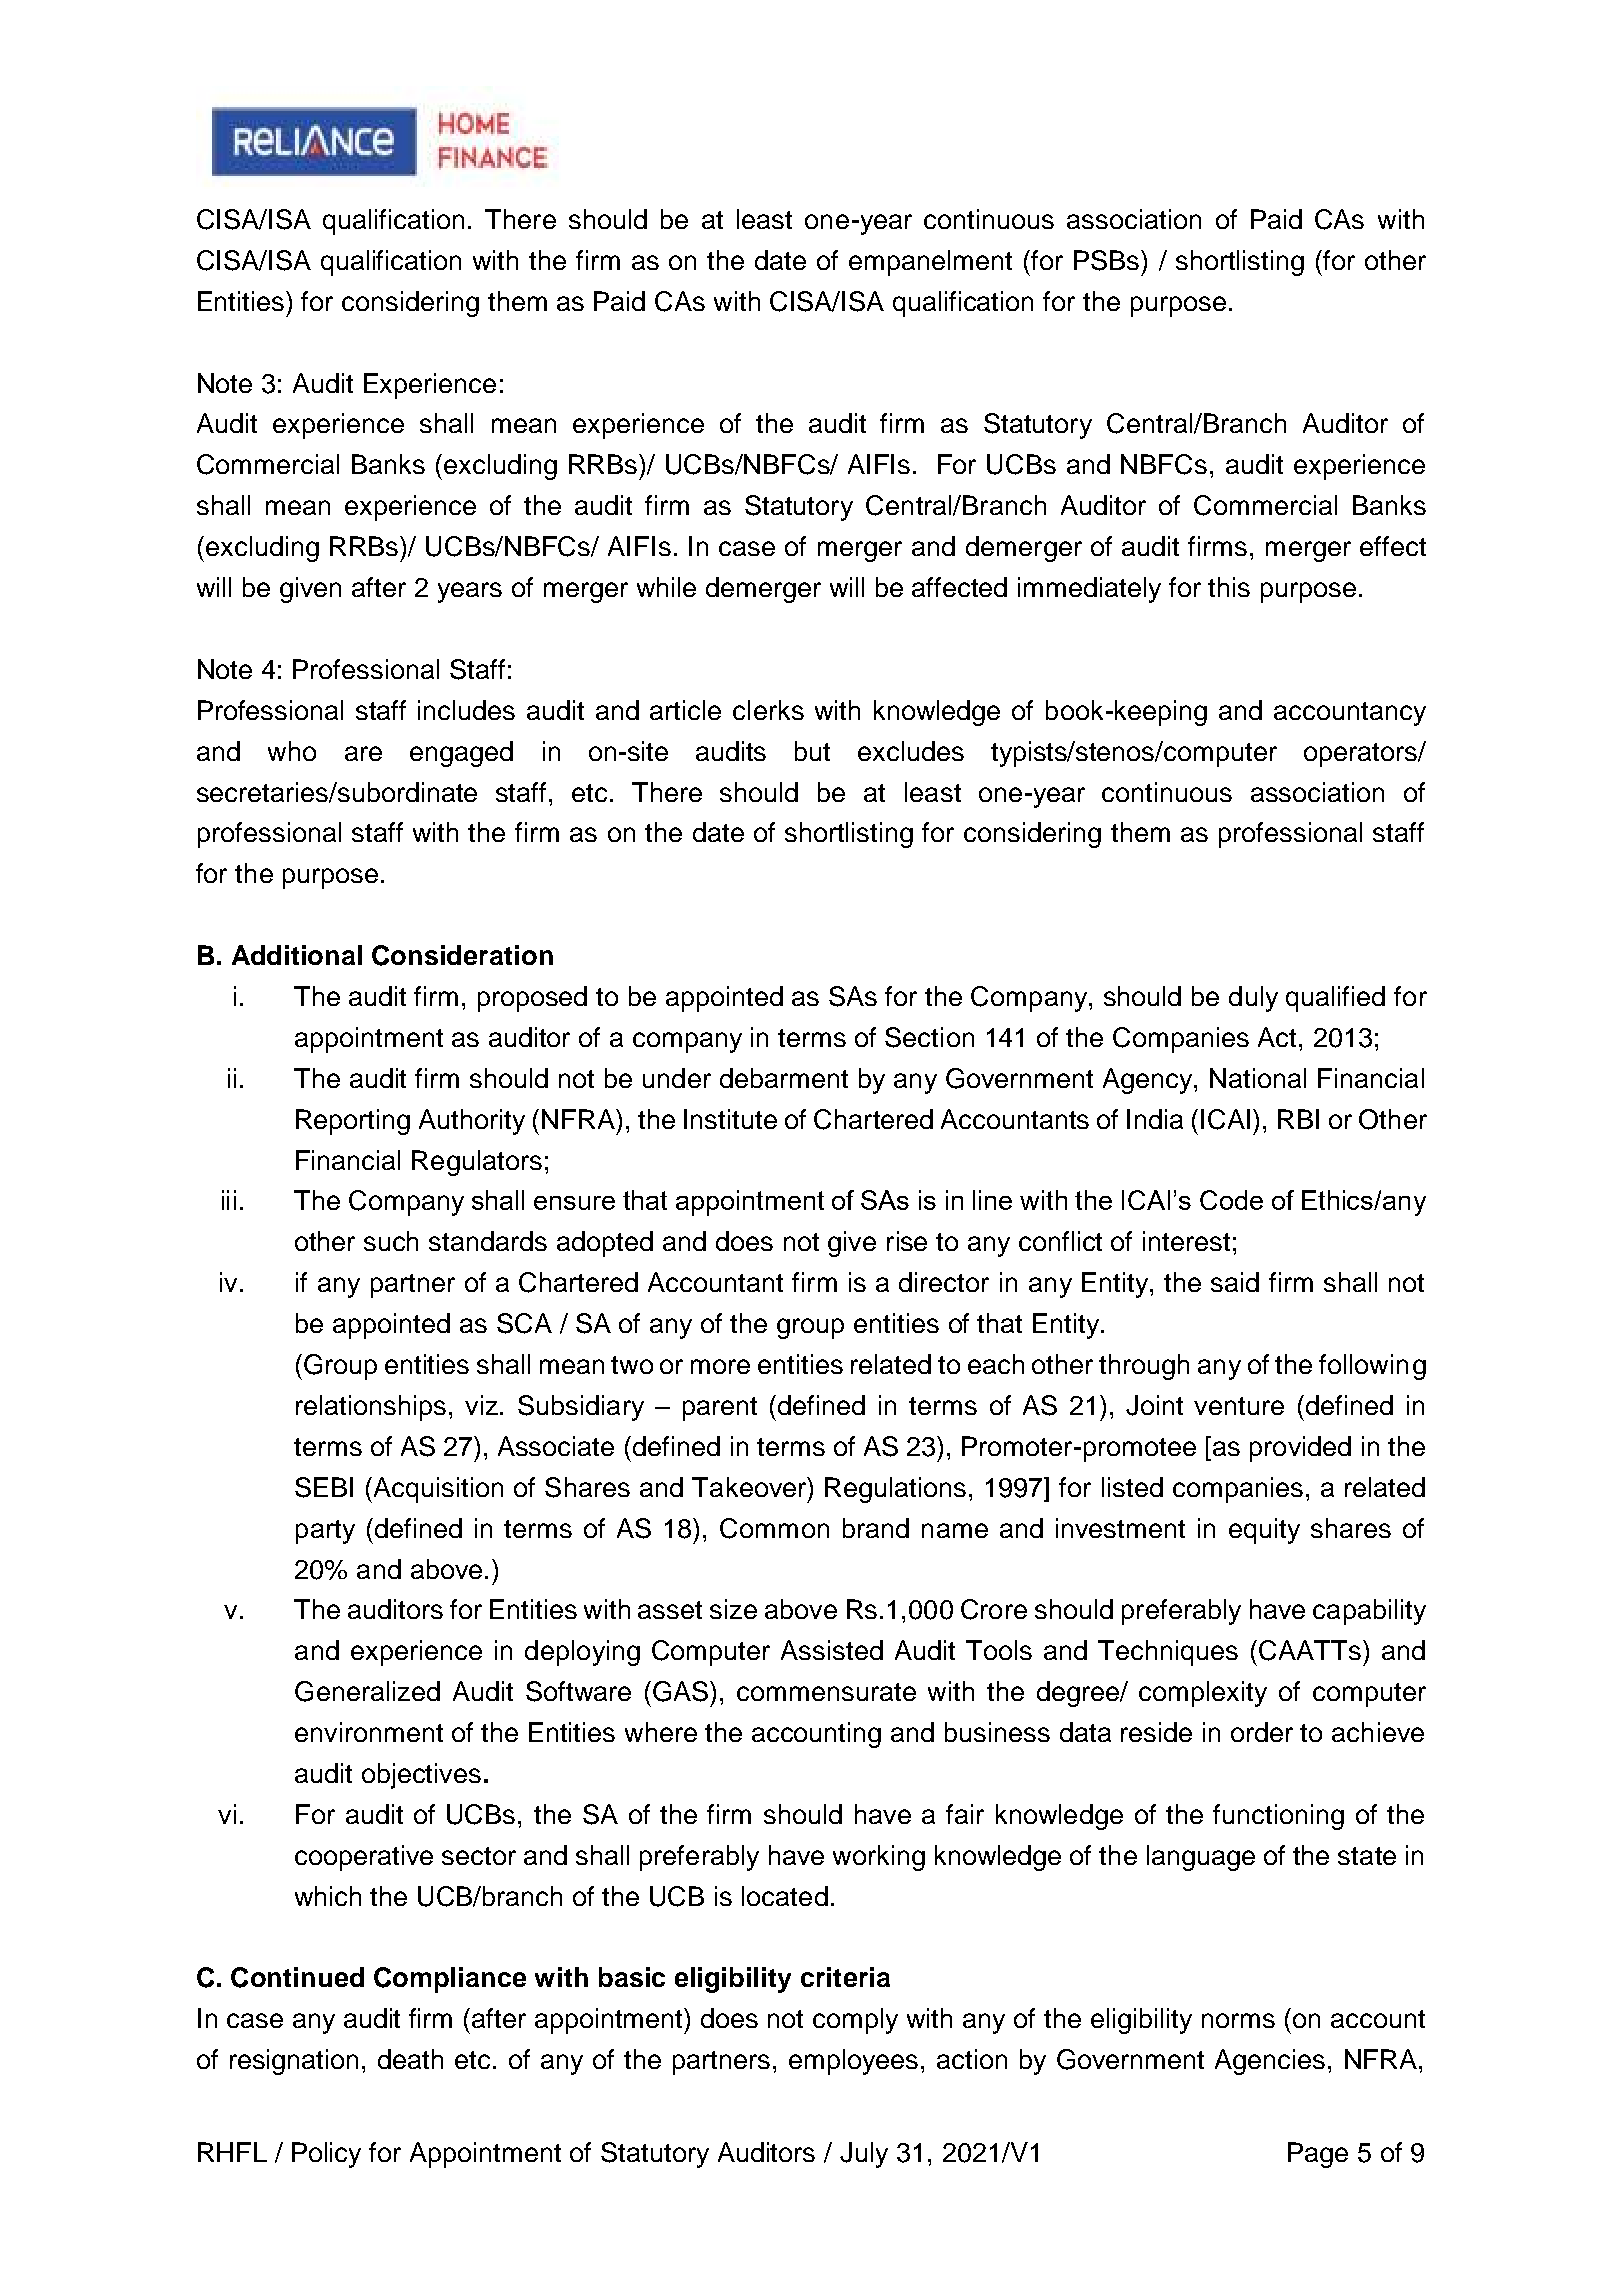 The image size is (1623, 2295). Describe the element at coordinates (666, 587) in the screenshot. I see `while` at that location.
